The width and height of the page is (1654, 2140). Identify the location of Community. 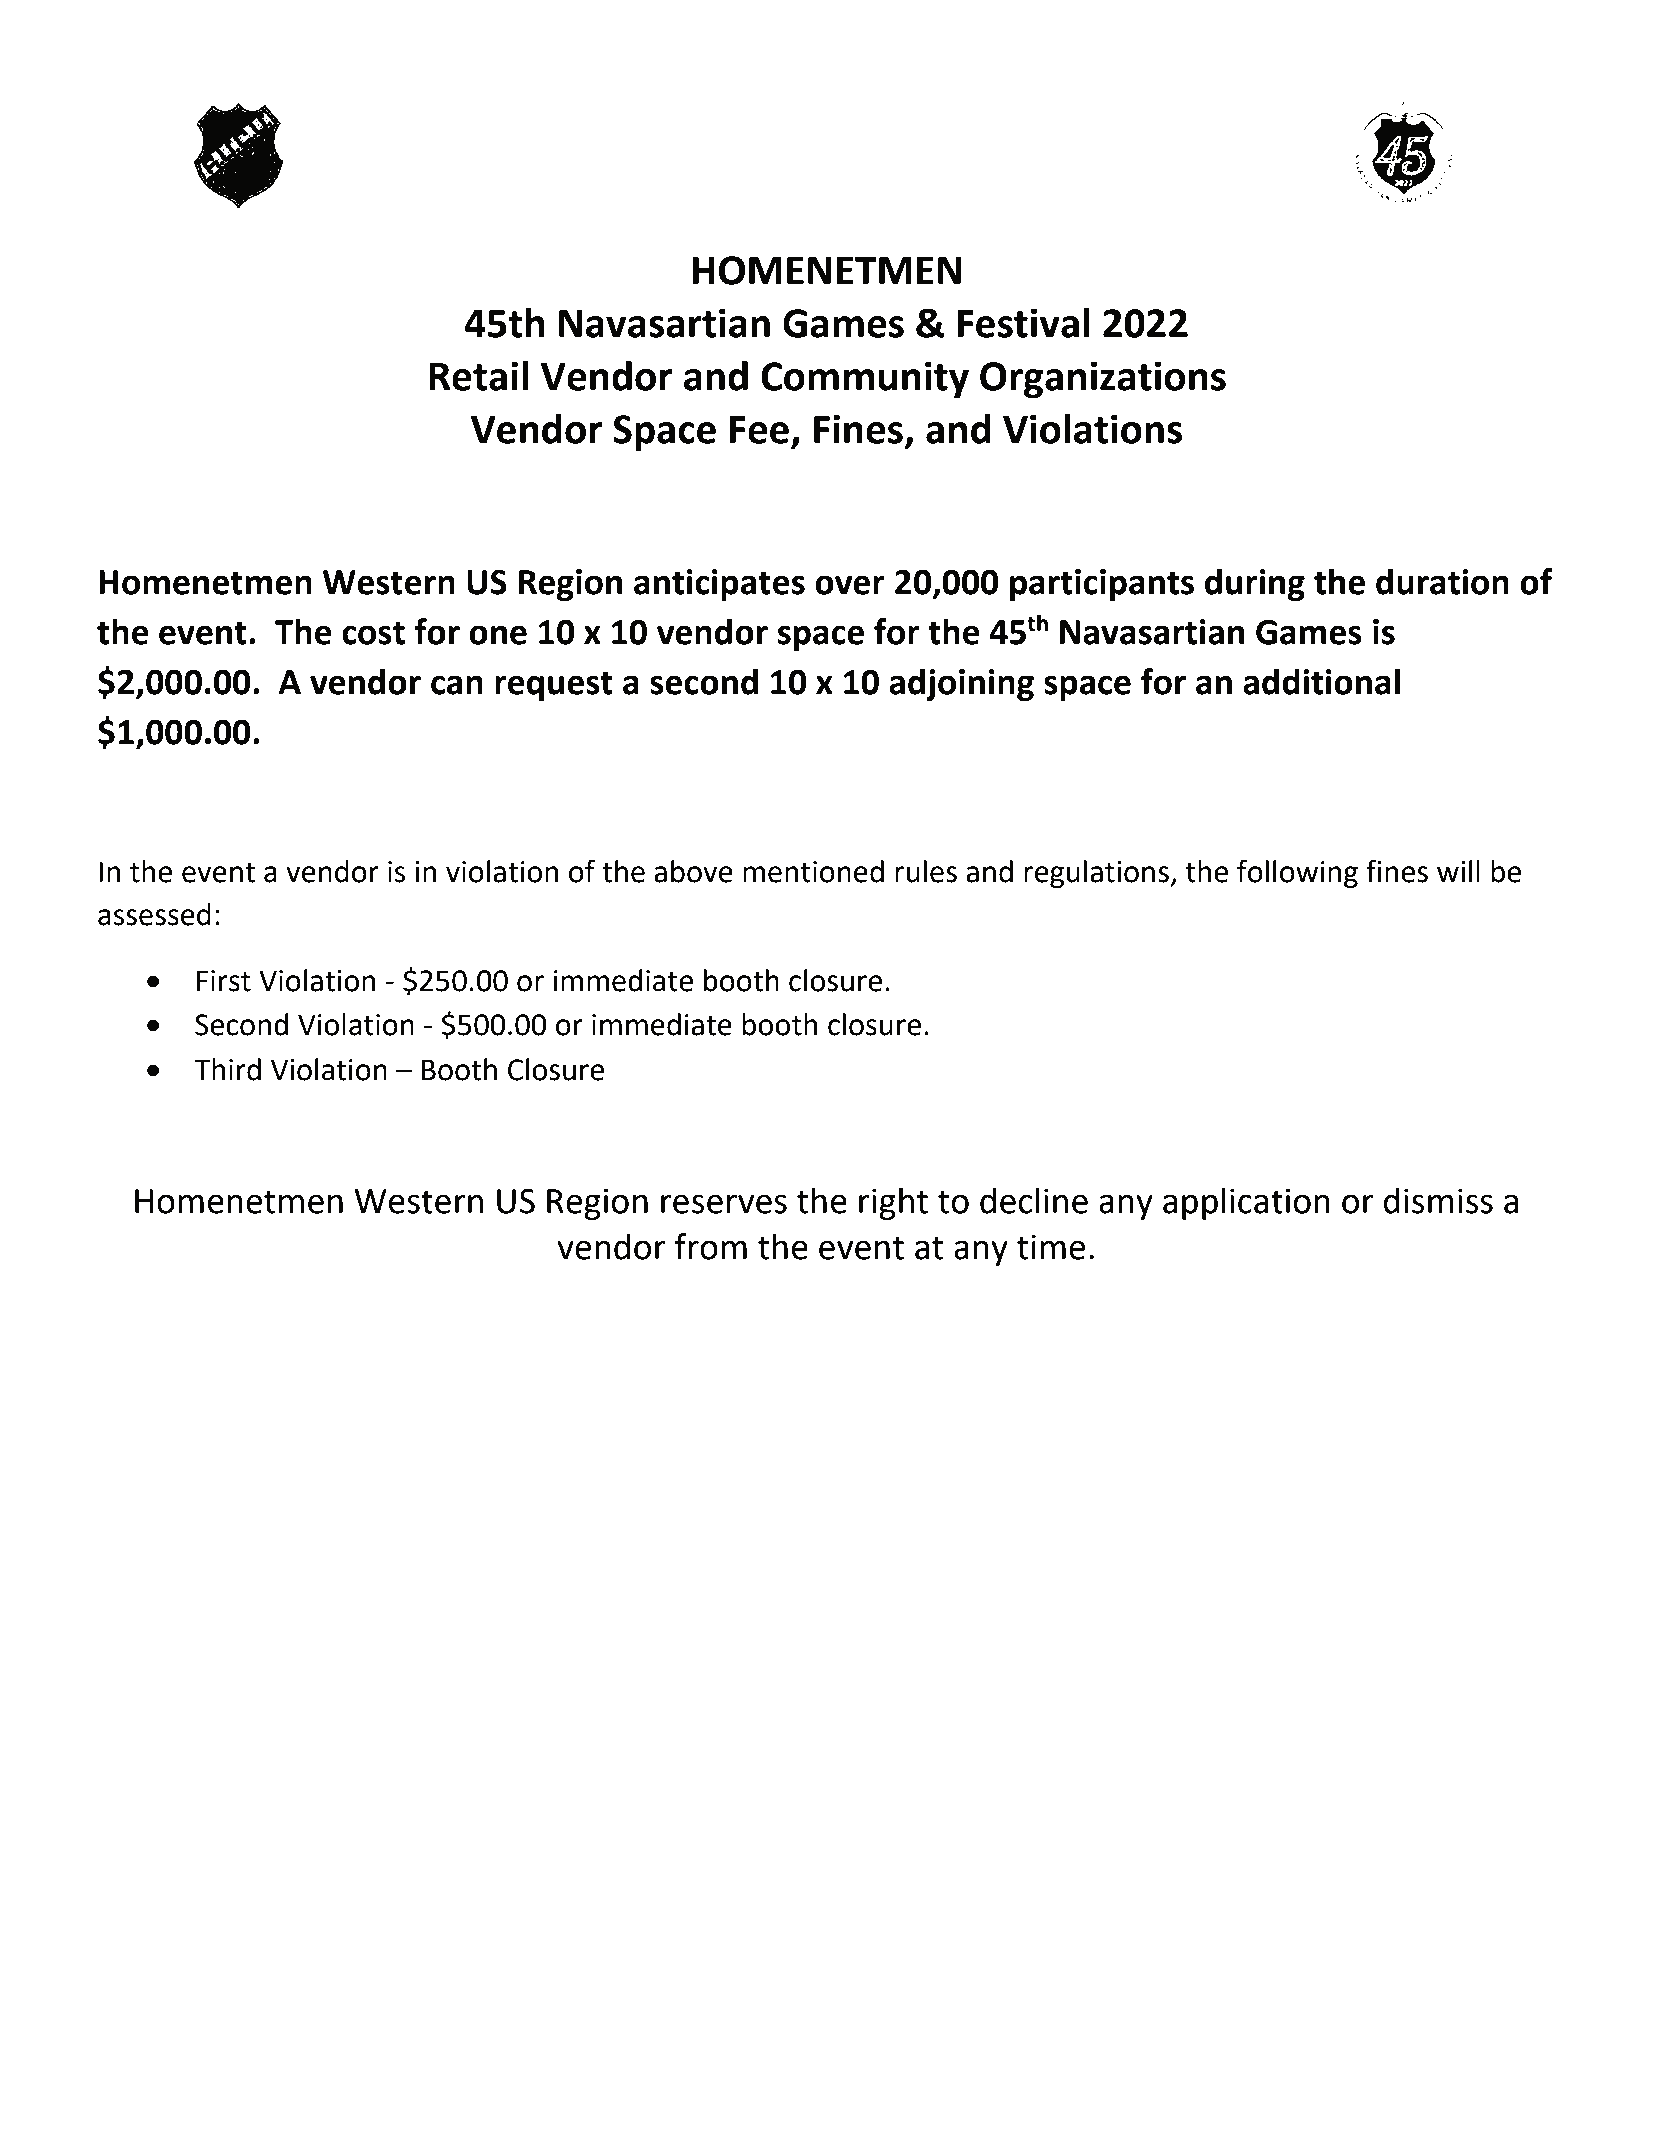
(865, 379).
